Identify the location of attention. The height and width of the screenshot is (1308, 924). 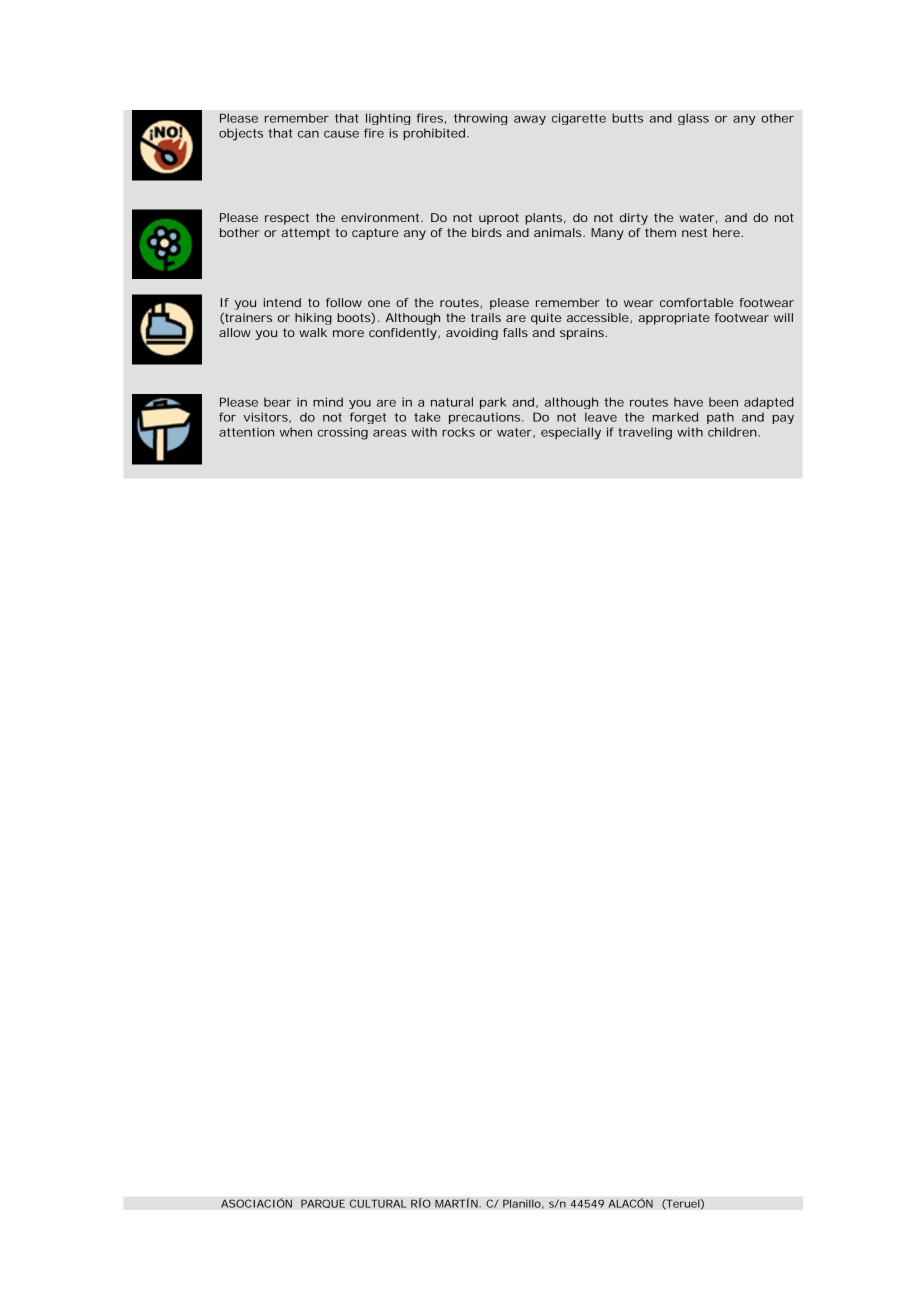
(246, 432).
